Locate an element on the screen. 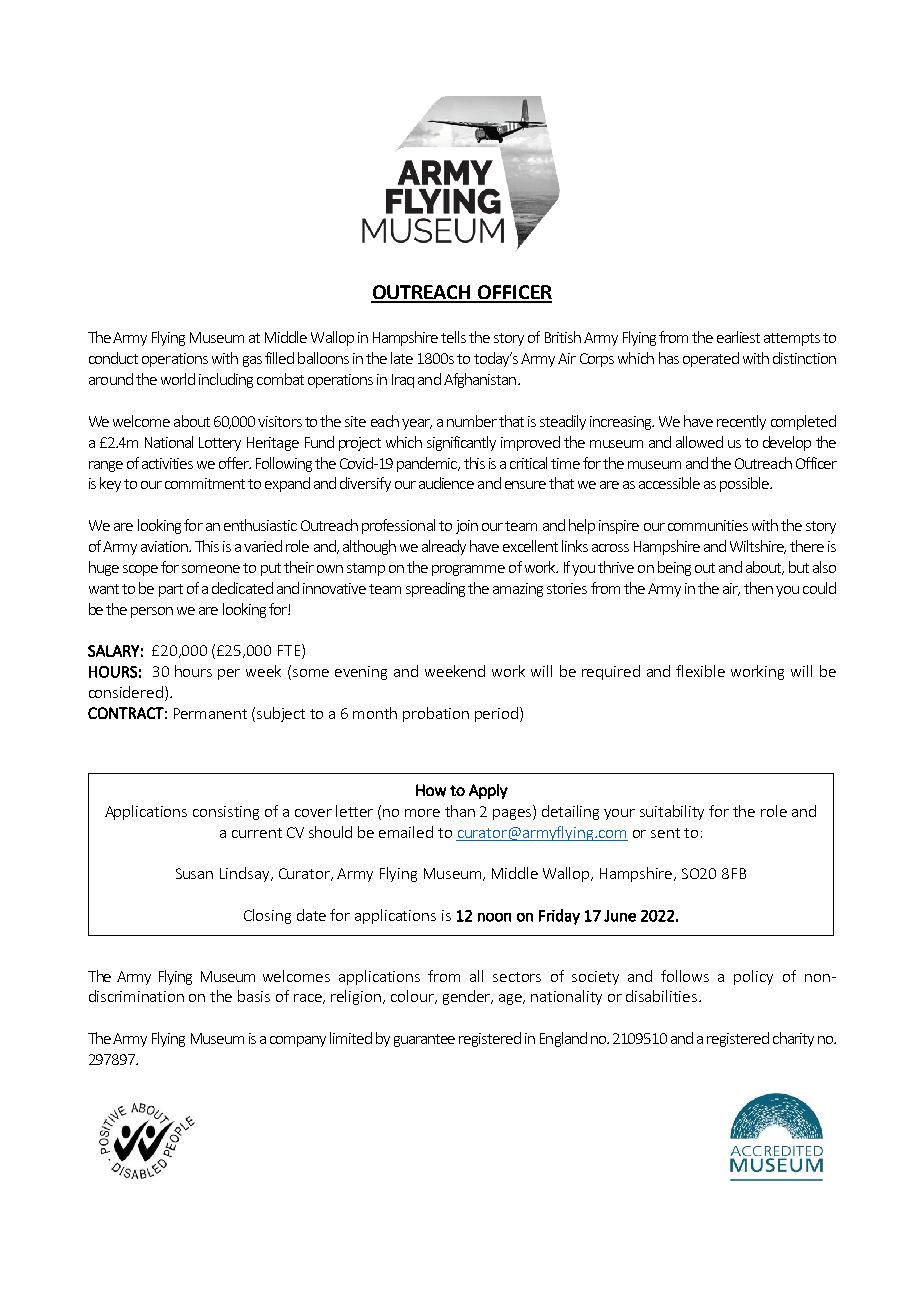  then is located at coordinates (758, 588).
